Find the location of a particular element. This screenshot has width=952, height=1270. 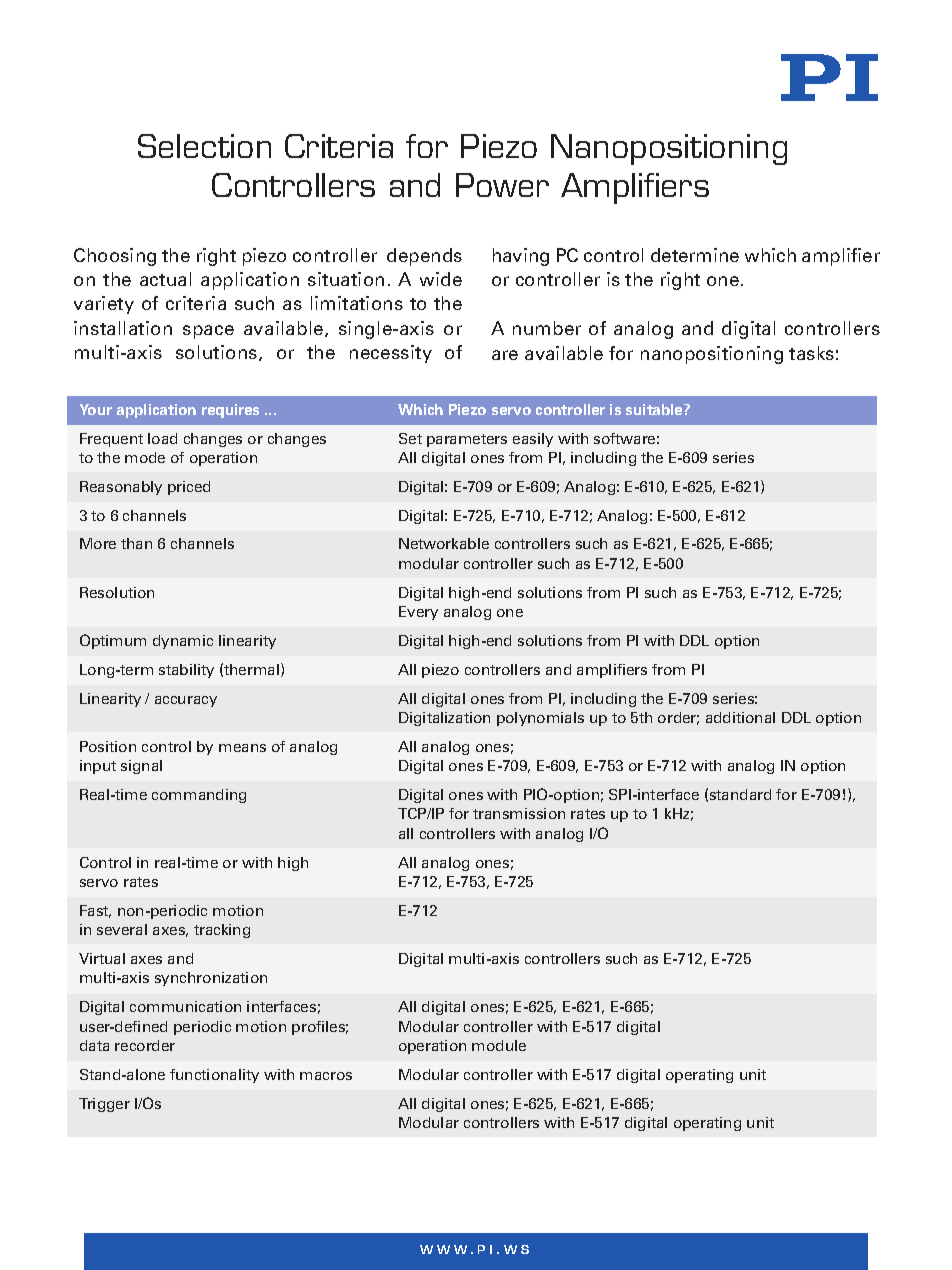

module is located at coordinates (499, 1045).
